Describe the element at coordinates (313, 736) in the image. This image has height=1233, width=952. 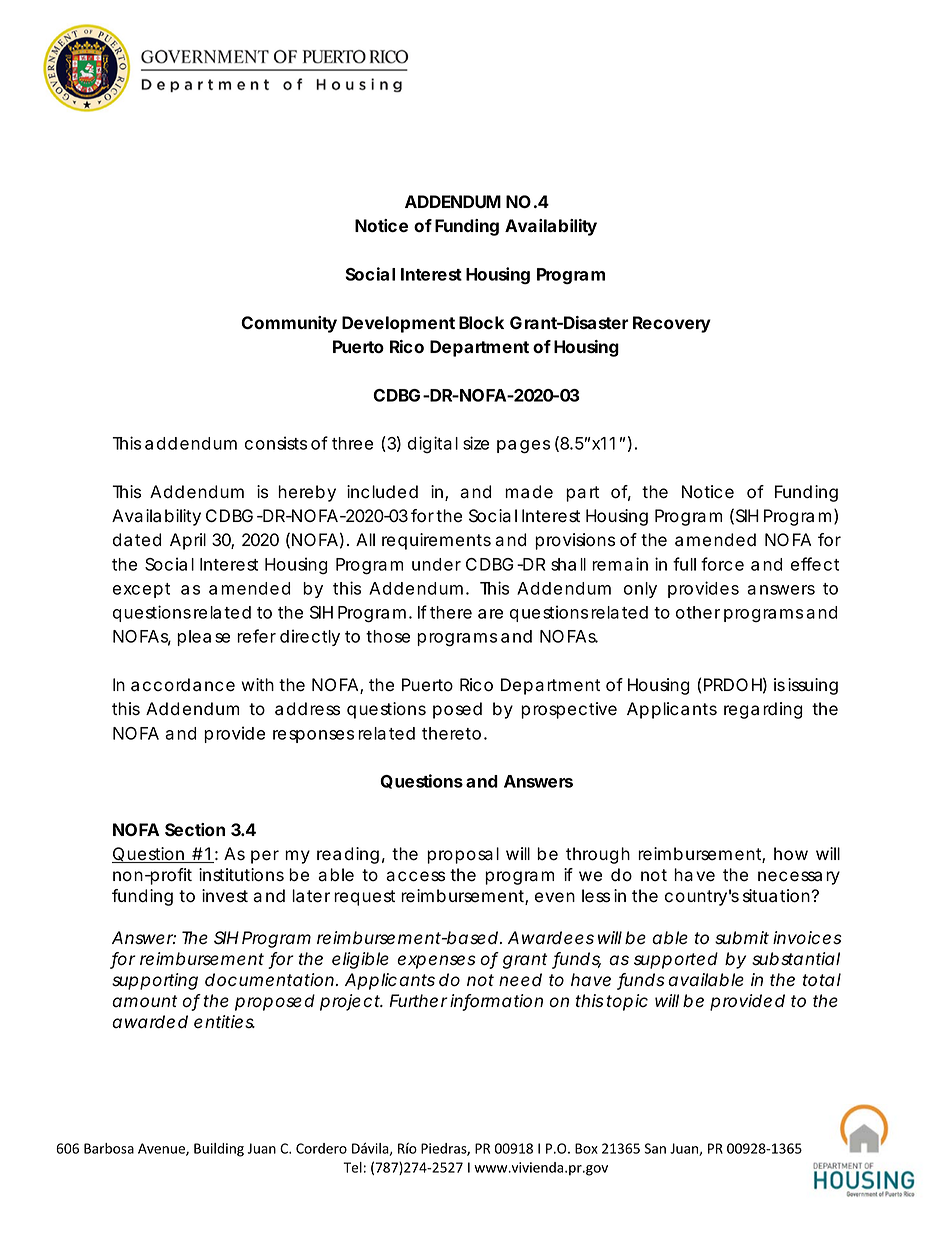
I see `responses` at that location.
